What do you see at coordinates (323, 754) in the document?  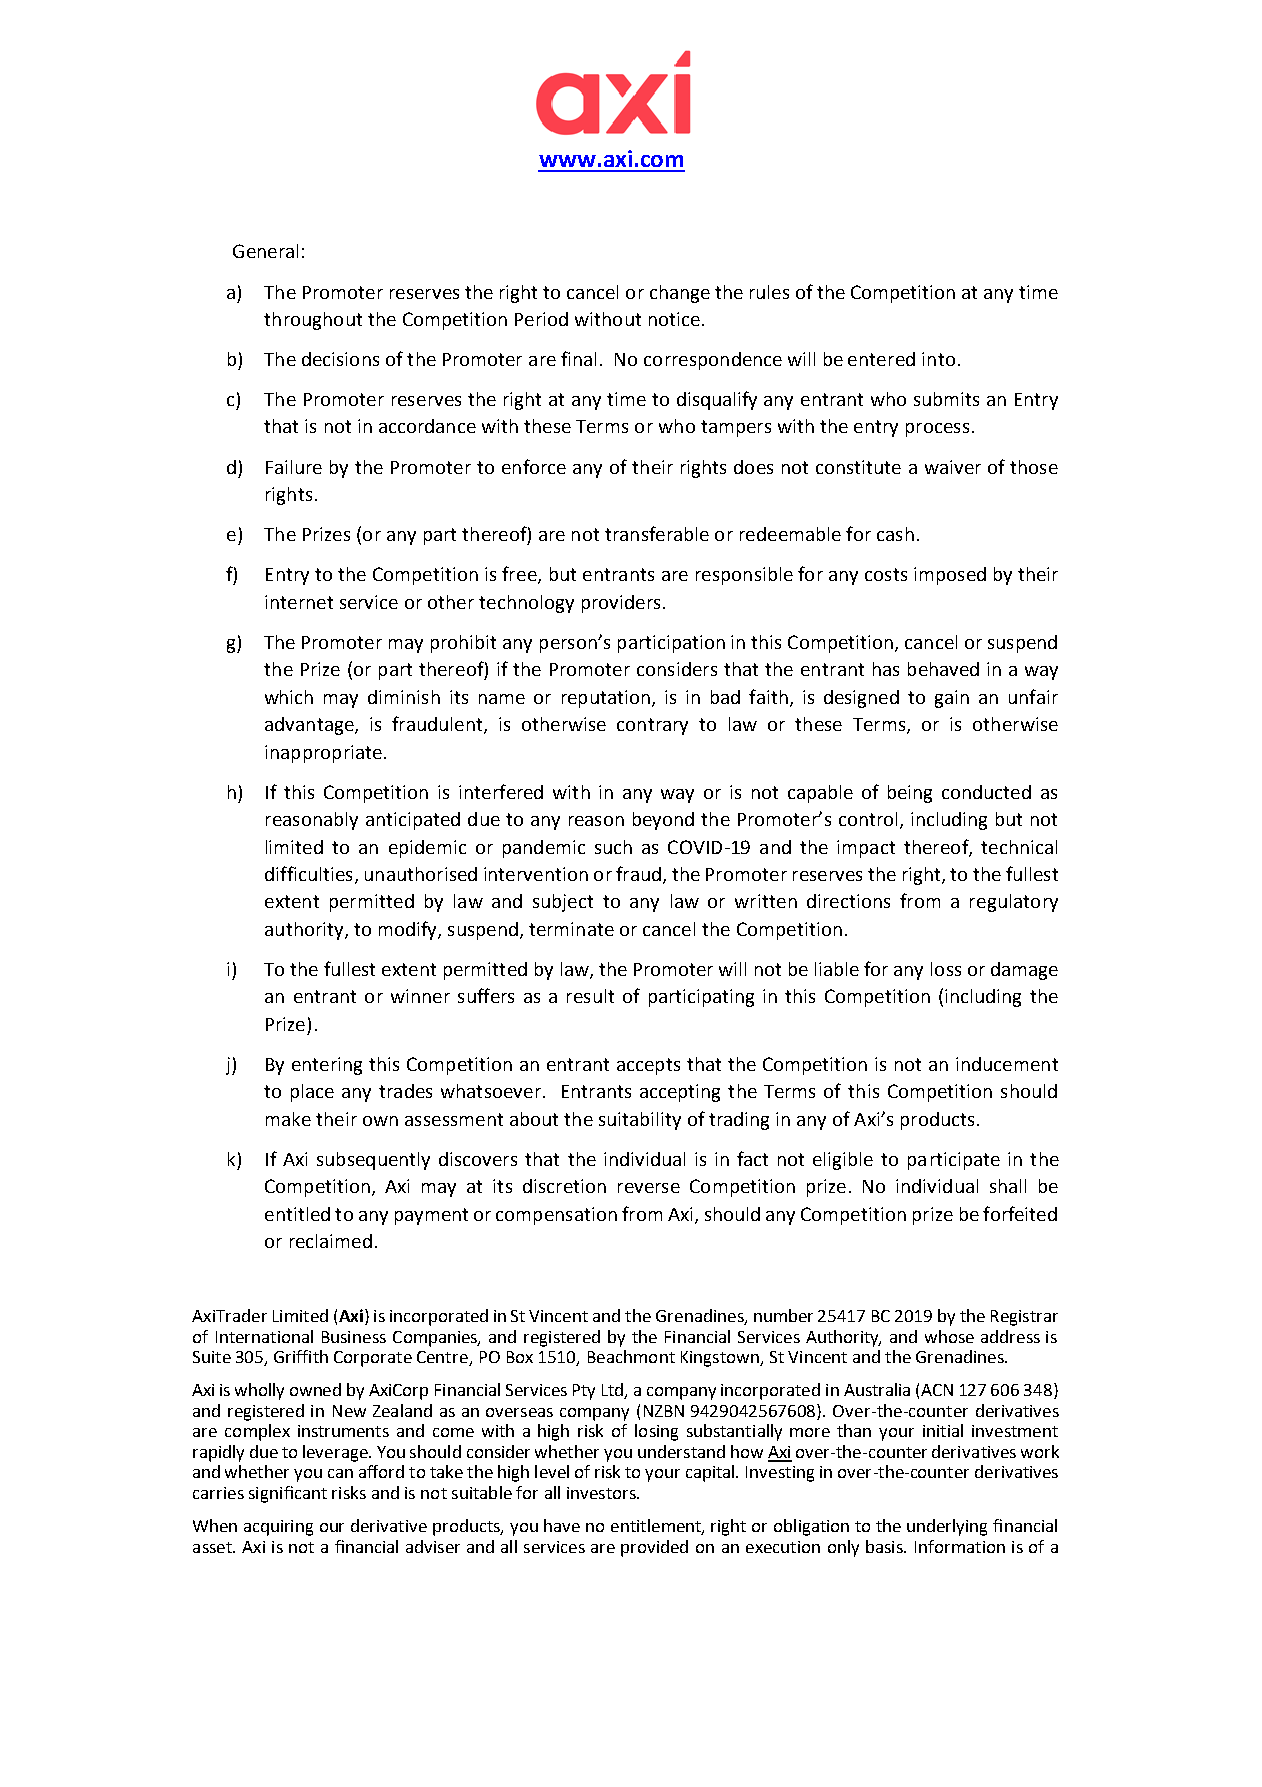 I see `inappropriate` at bounding box center [323, 754].
